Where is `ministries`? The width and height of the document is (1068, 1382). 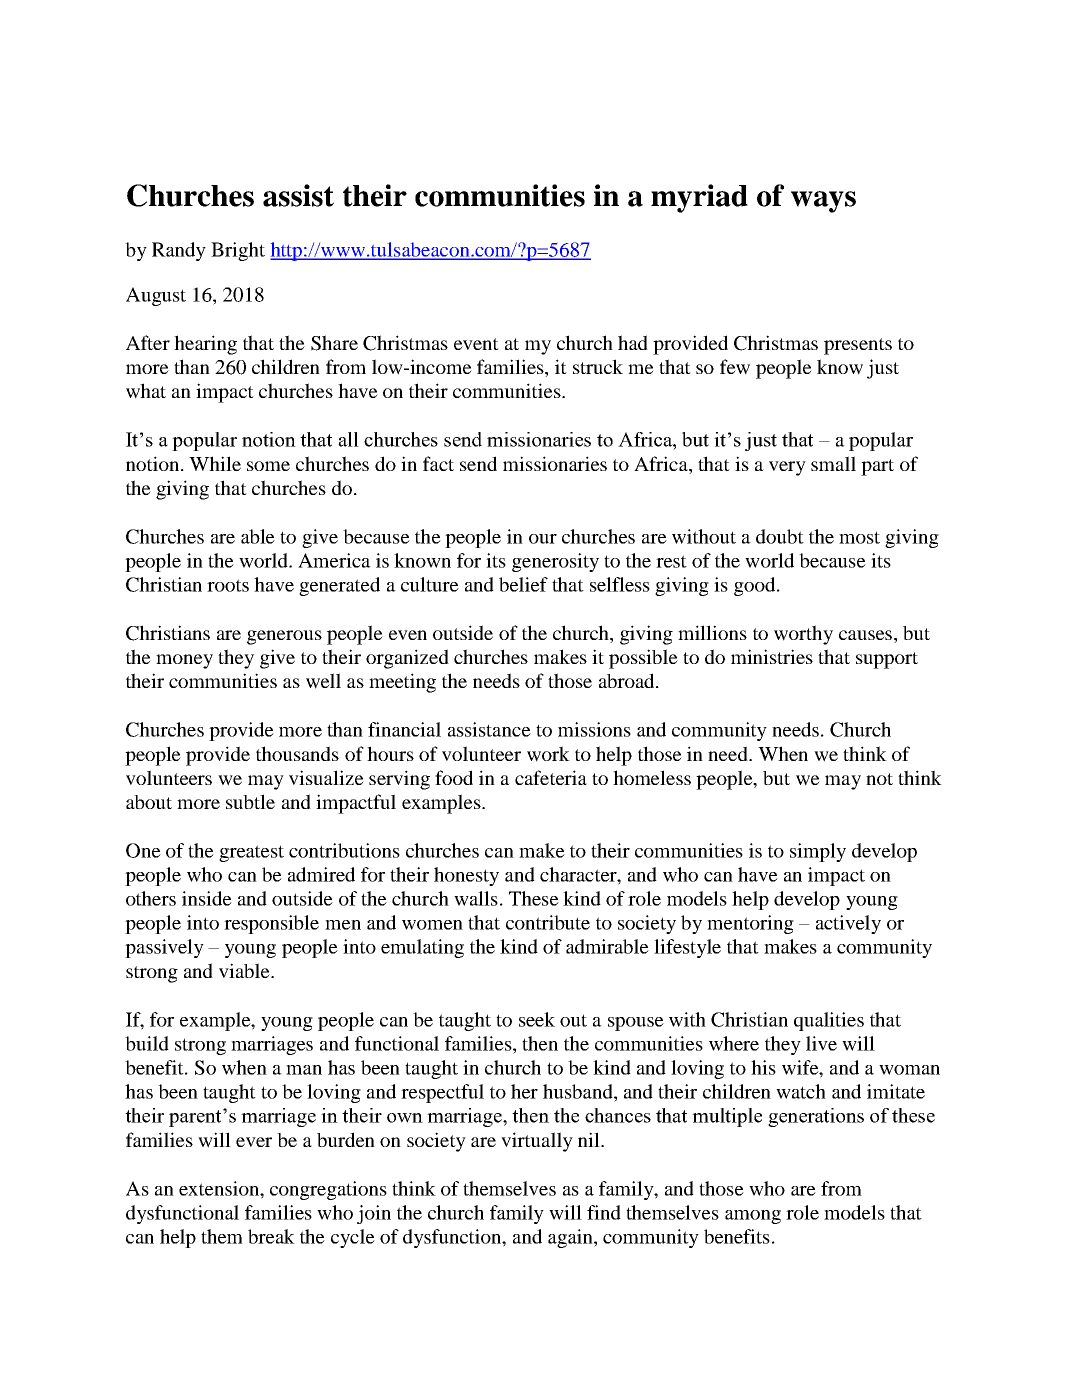 ministries is located at coordinates (772, 656).
